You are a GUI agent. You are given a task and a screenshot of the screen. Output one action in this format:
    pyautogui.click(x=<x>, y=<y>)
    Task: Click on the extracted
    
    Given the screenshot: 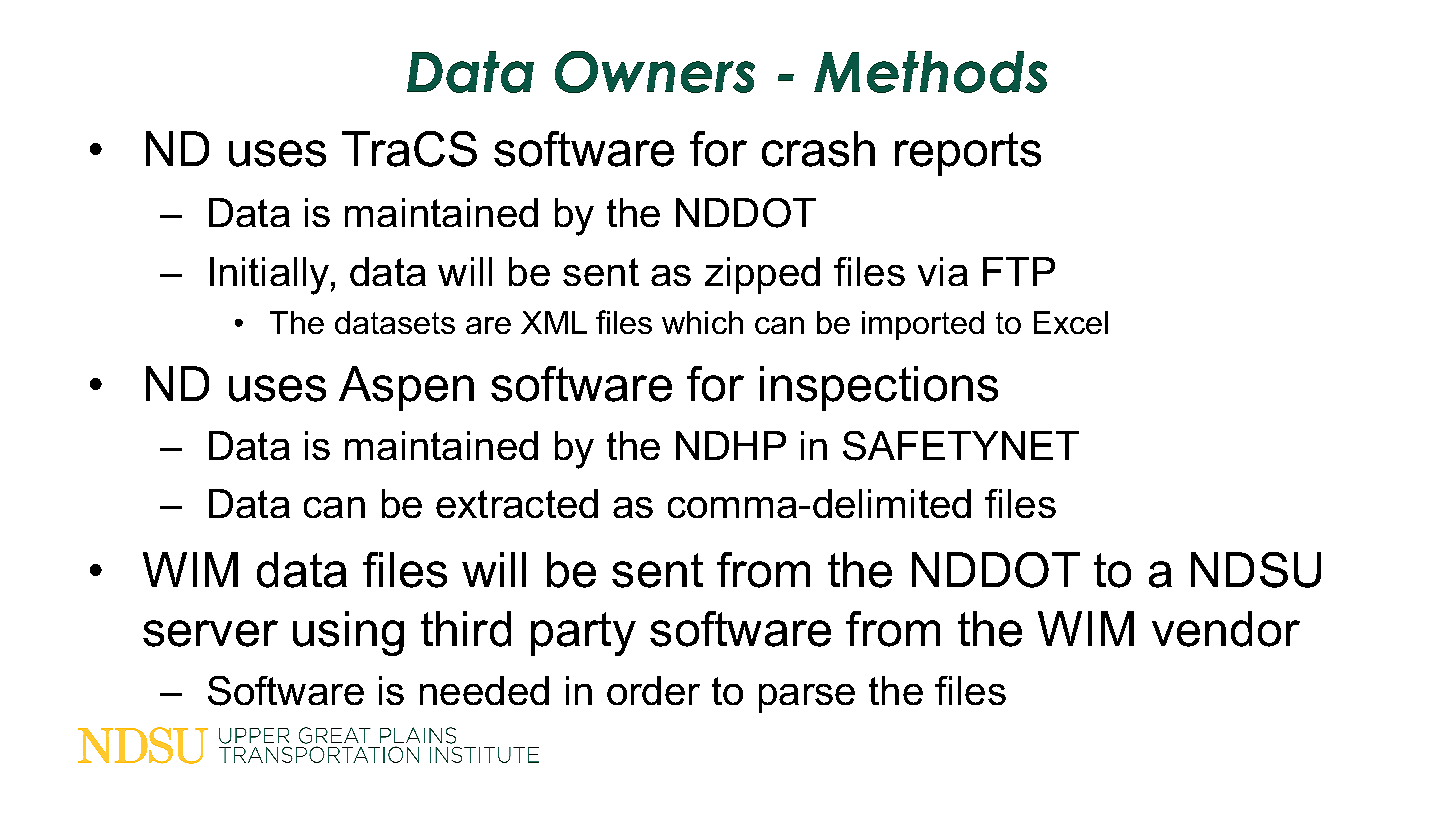 What is the action you would take?
    pyautogui.click(x=517, y=503)
